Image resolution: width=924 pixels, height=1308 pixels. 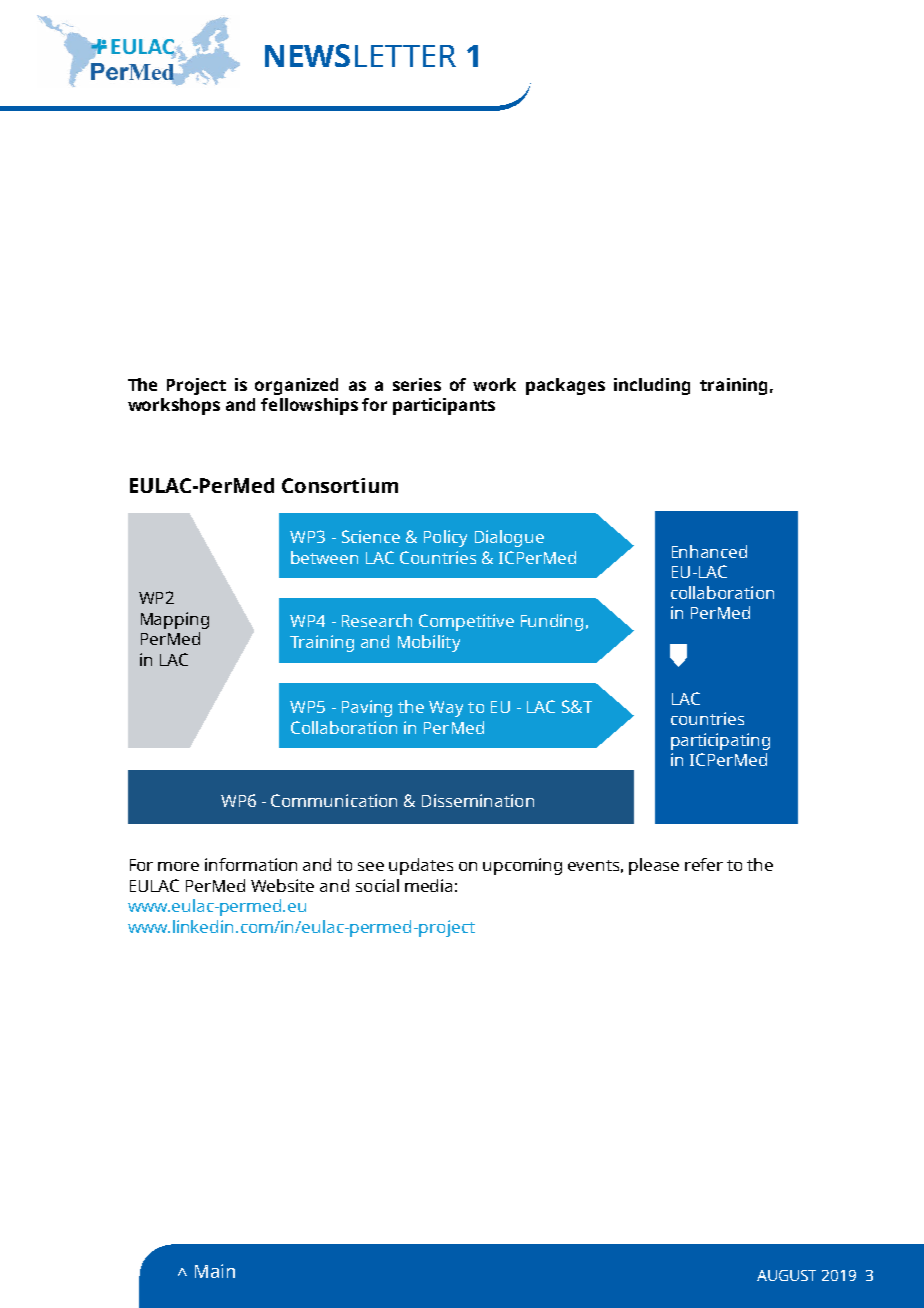 What do you see at coordinates (360, 55) in the screenshot?
I see `NEWSLETTER` at bounding box center [360, 55].
